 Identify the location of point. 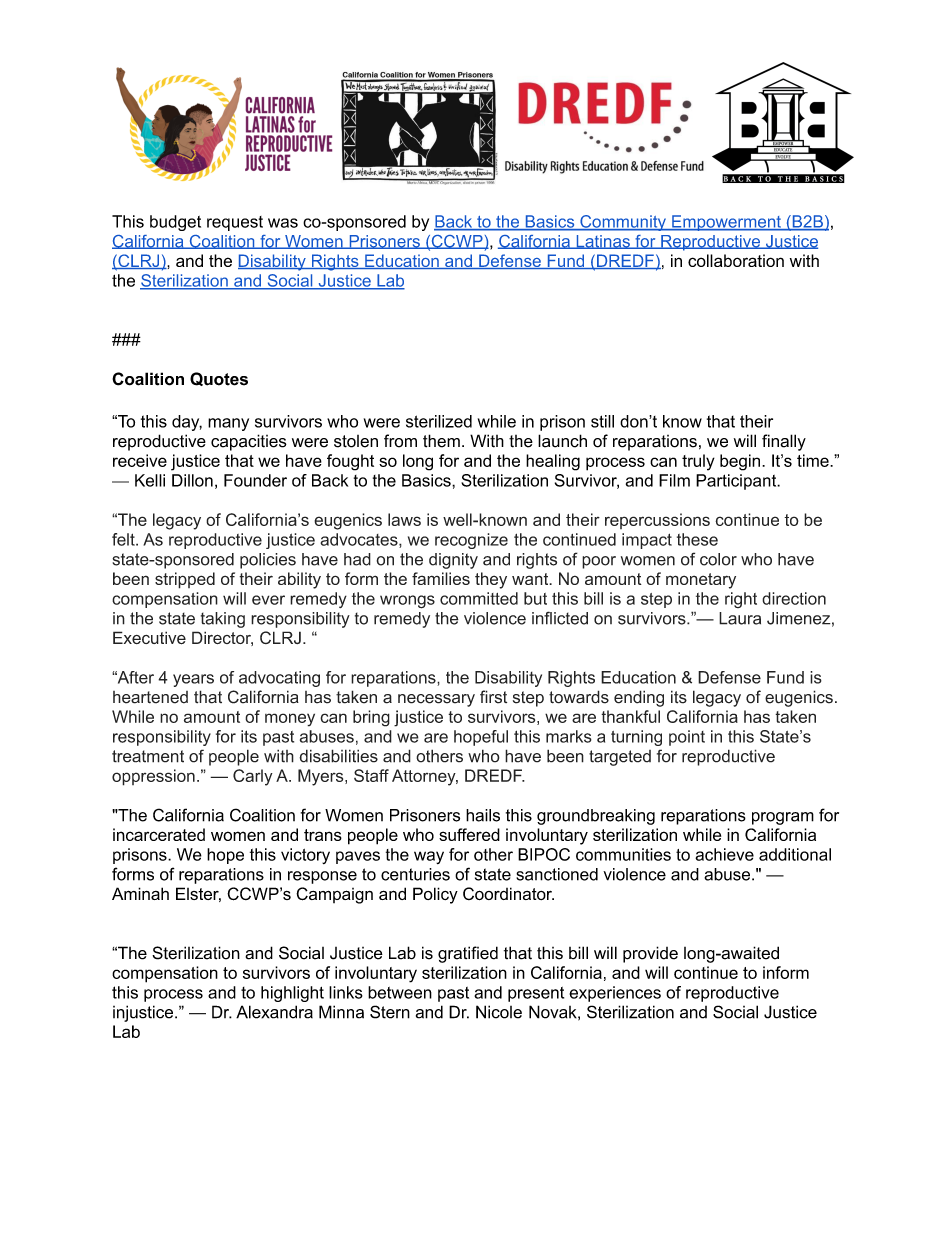
(687, 738).
